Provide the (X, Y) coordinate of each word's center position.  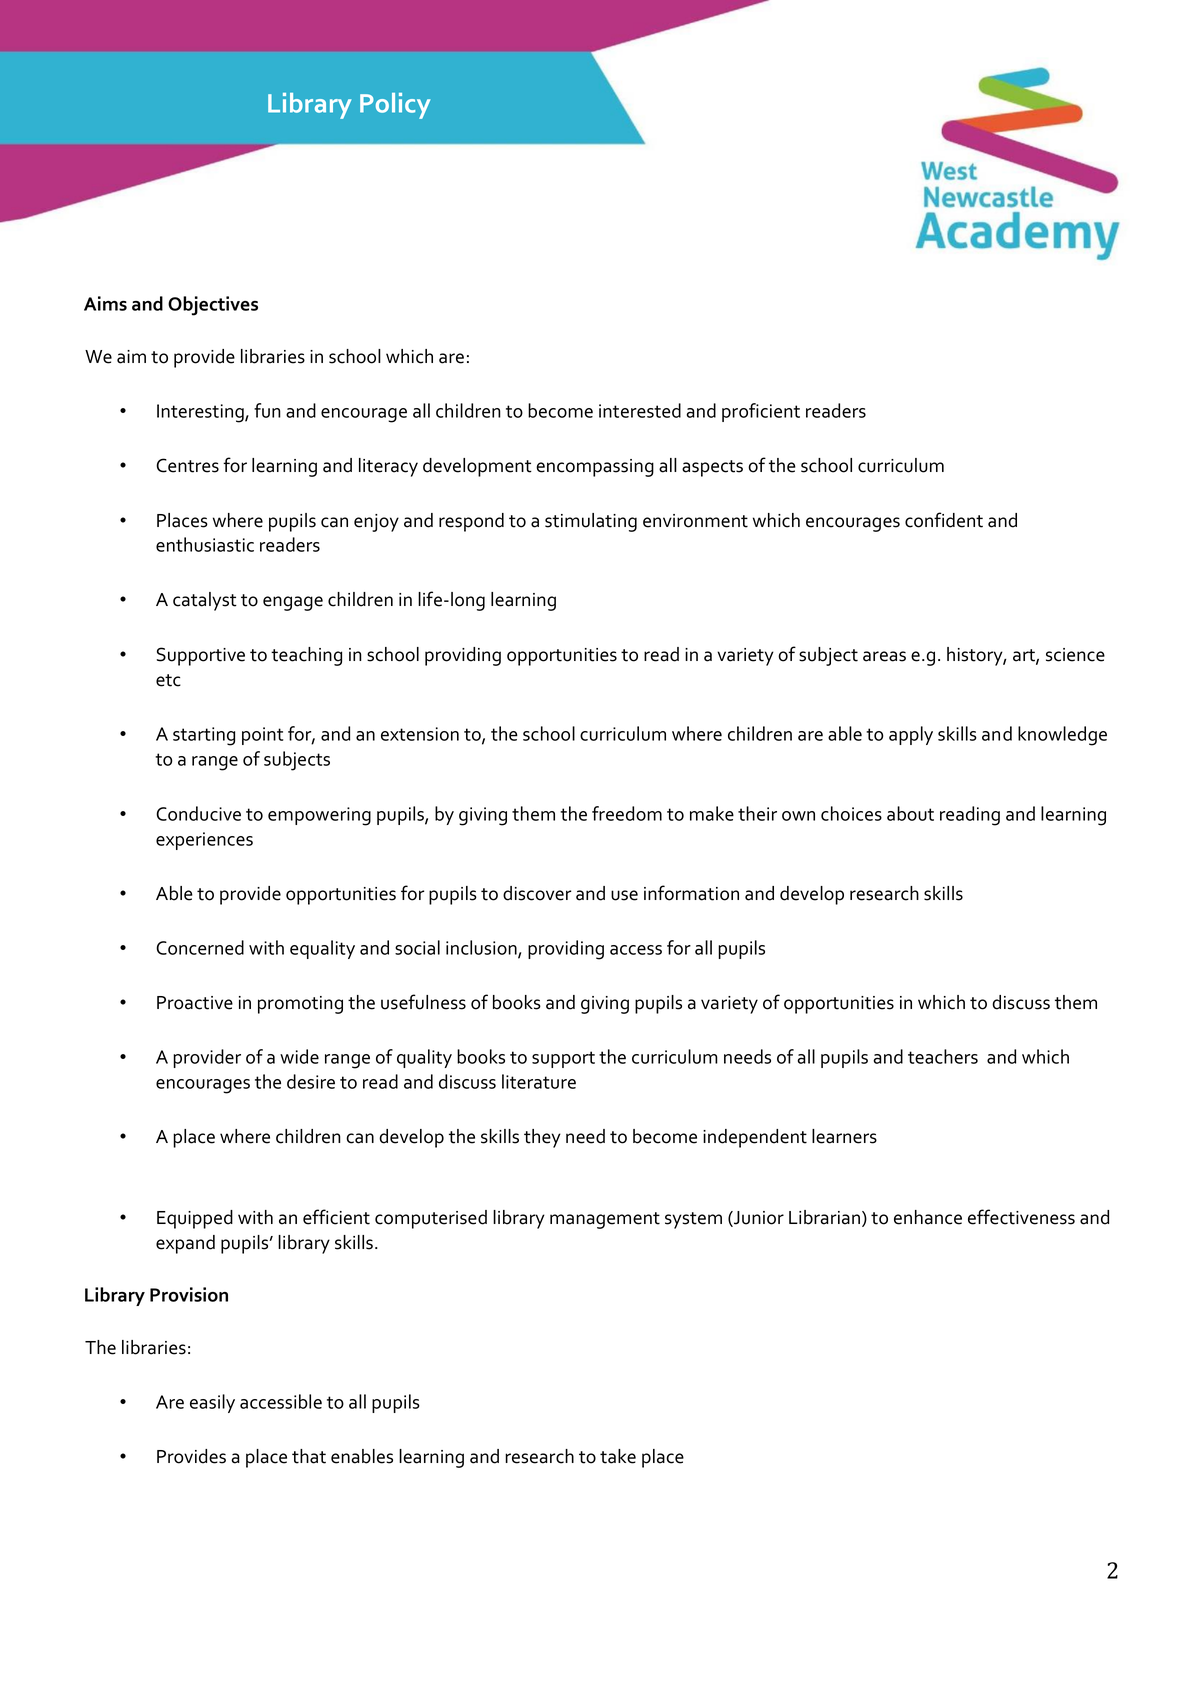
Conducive (198, 813)
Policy (395, 106)
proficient (761, 412)
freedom (627, 813)
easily (212, 1403)
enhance (928, 1217)
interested (640, 410)
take (618, 1456)
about (910, 813)
